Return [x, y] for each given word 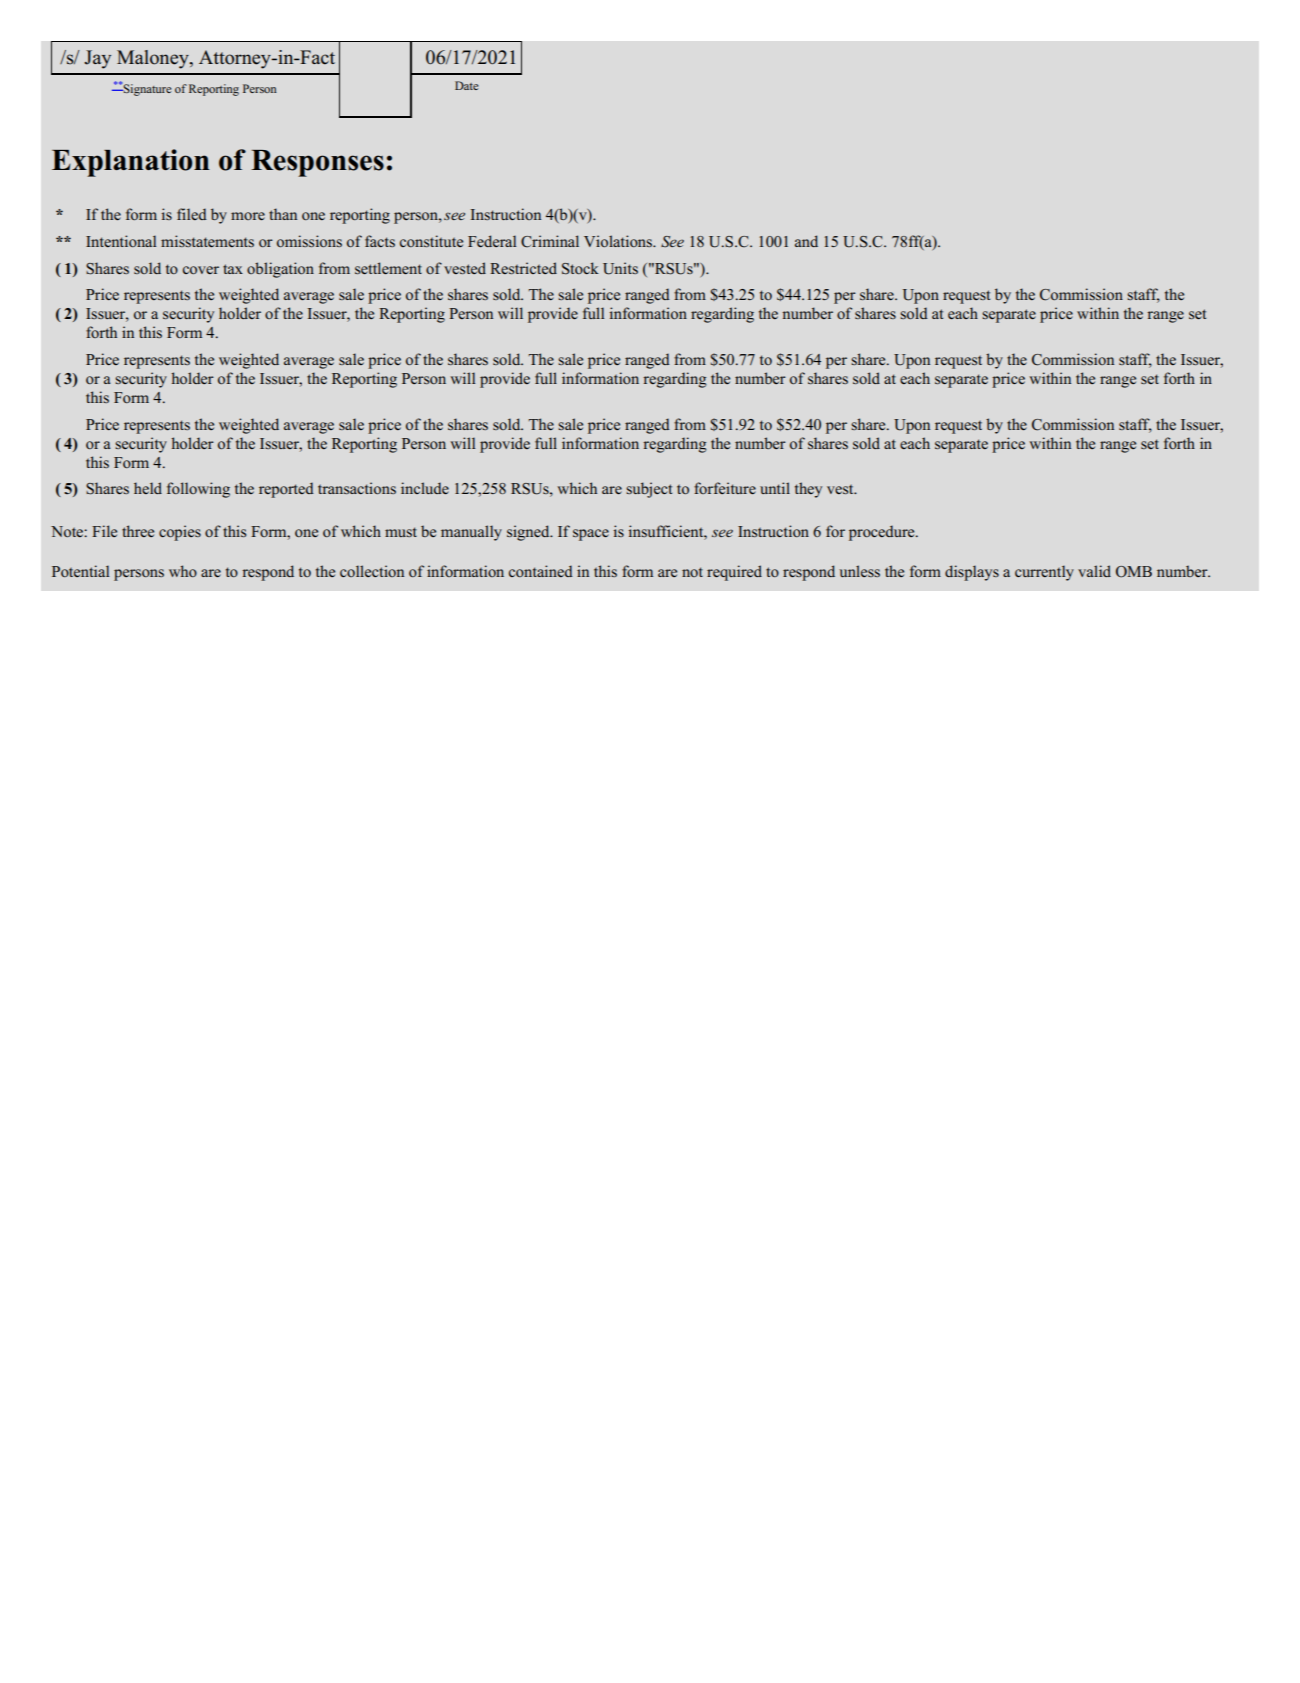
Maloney [154, 59]
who [183, 571]
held [148, 488]
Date [466, 85]
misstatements [207, 241]
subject [649, 490]
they [808, 490]
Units [620, 268]
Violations [619, 241]
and [806, 241]
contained [541, 571]
